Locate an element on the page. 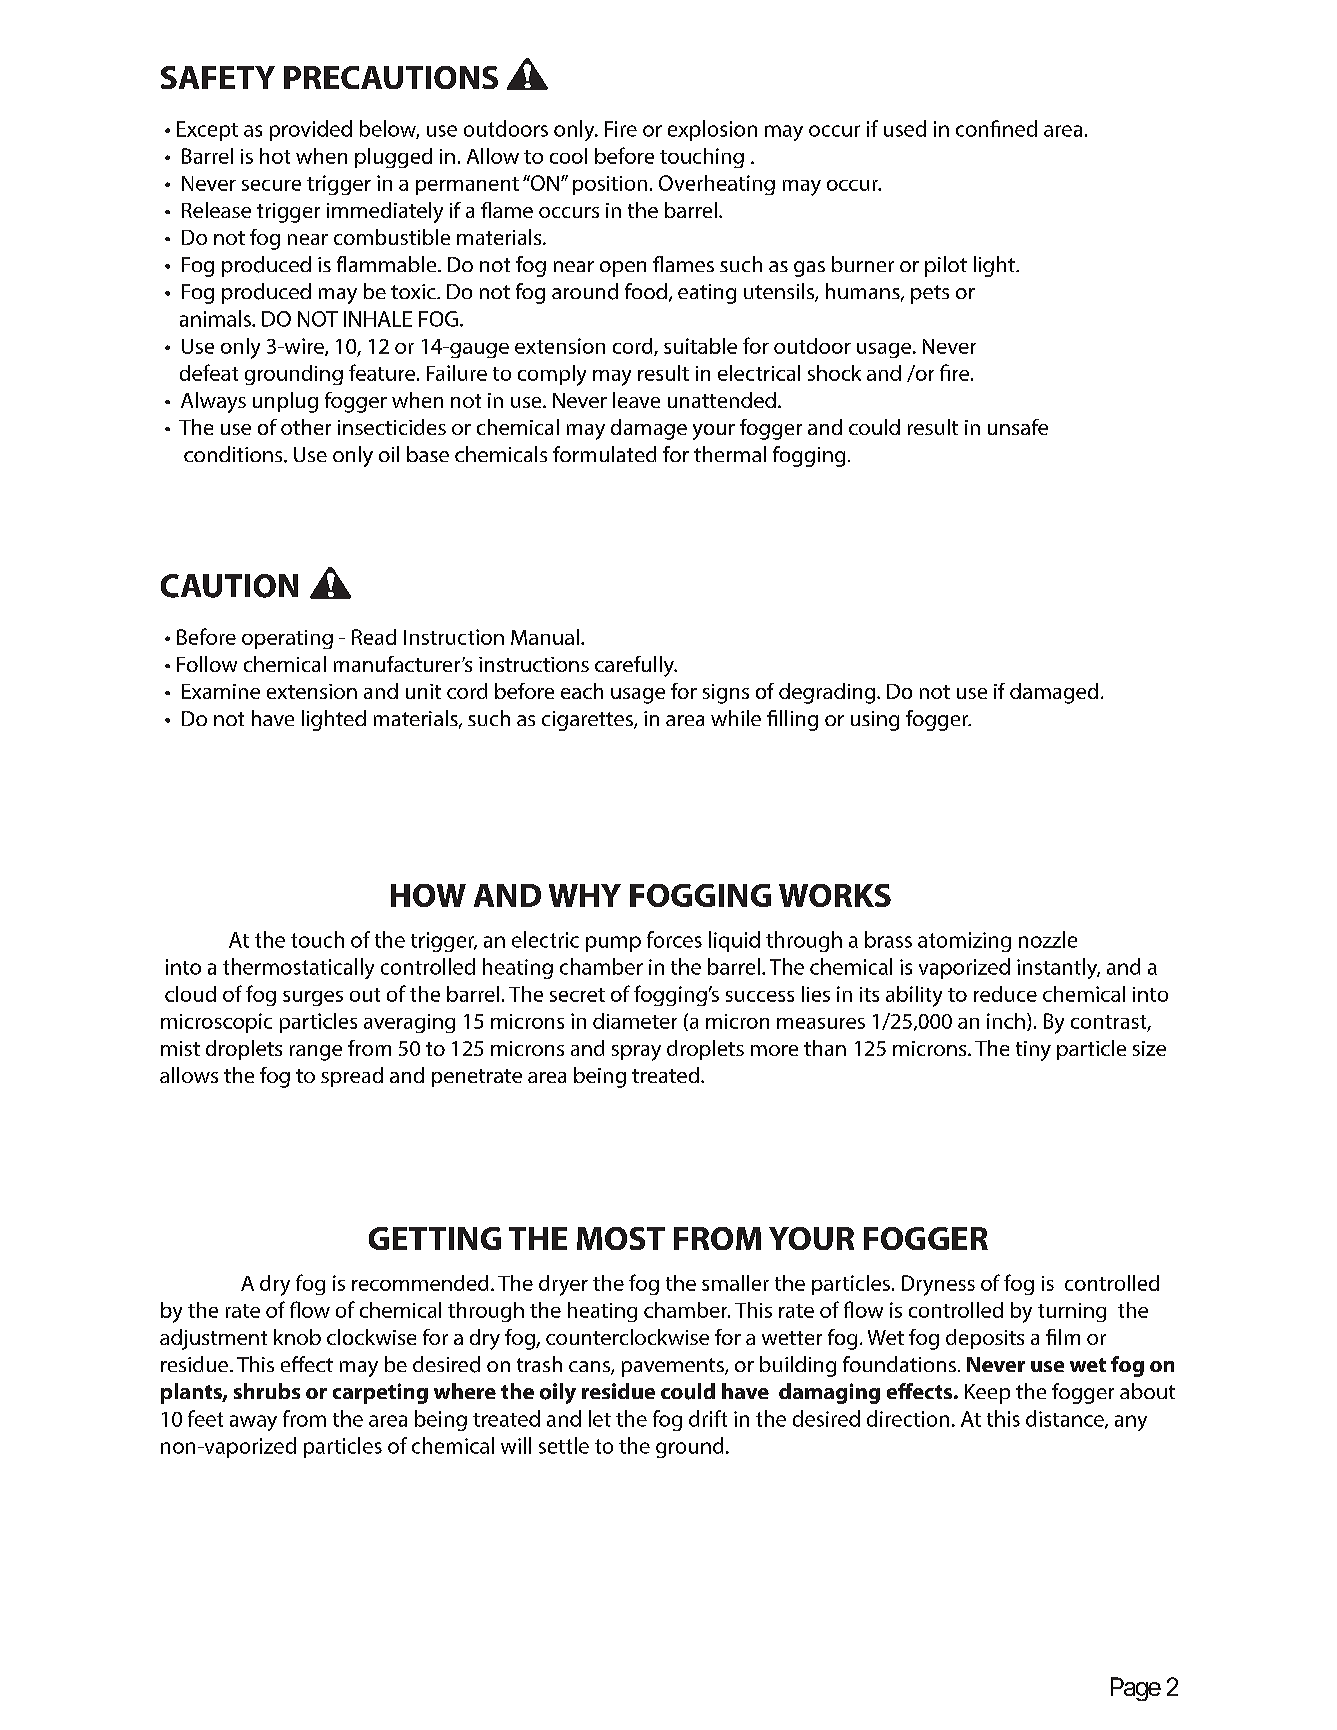 This image has width=1337, height=1730. ned is located at coordinates (1020, 128).
